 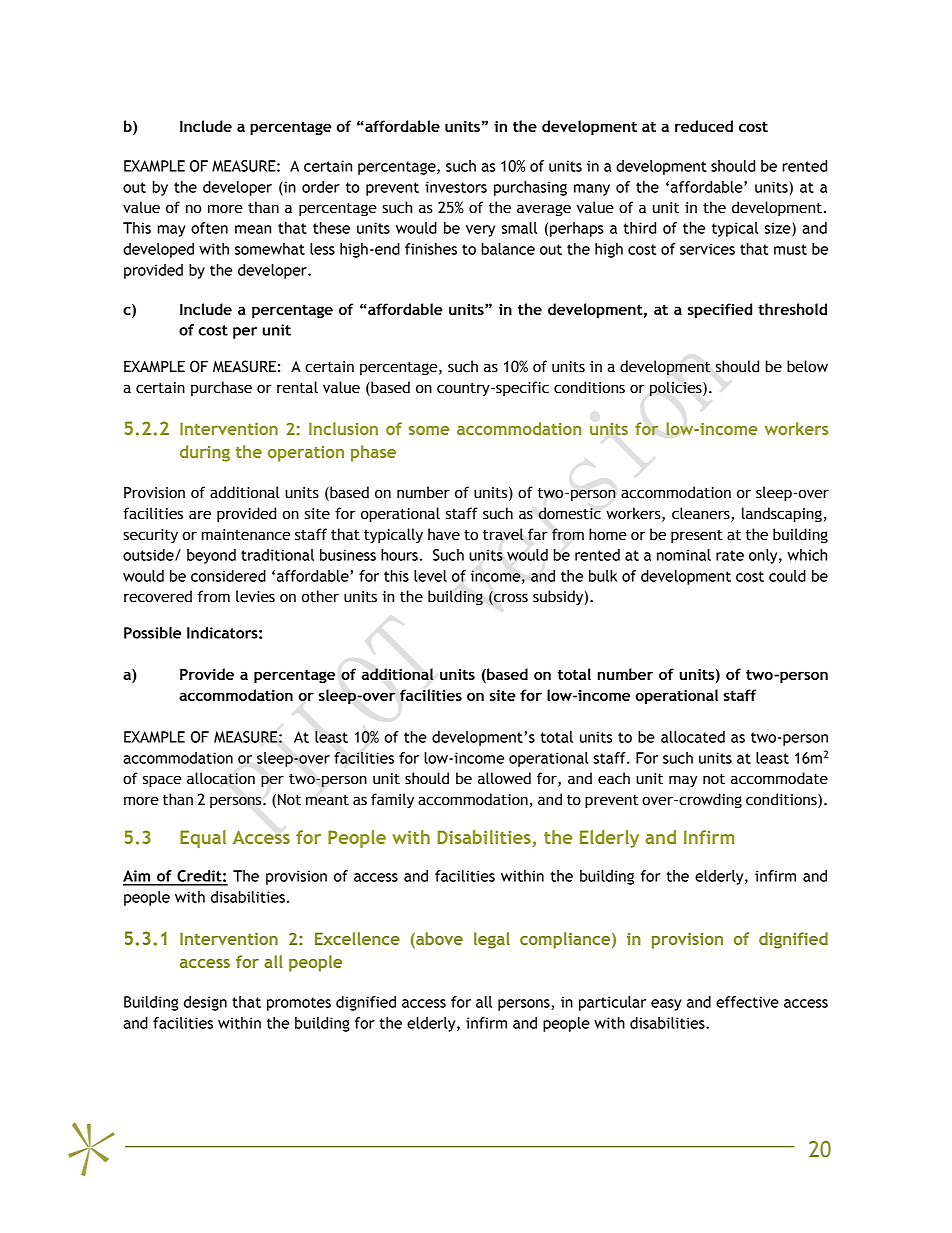 What do you see at coordinates (779, 778) in the screenshot?
I see `accommodate` at bounding box center [779, 778].
